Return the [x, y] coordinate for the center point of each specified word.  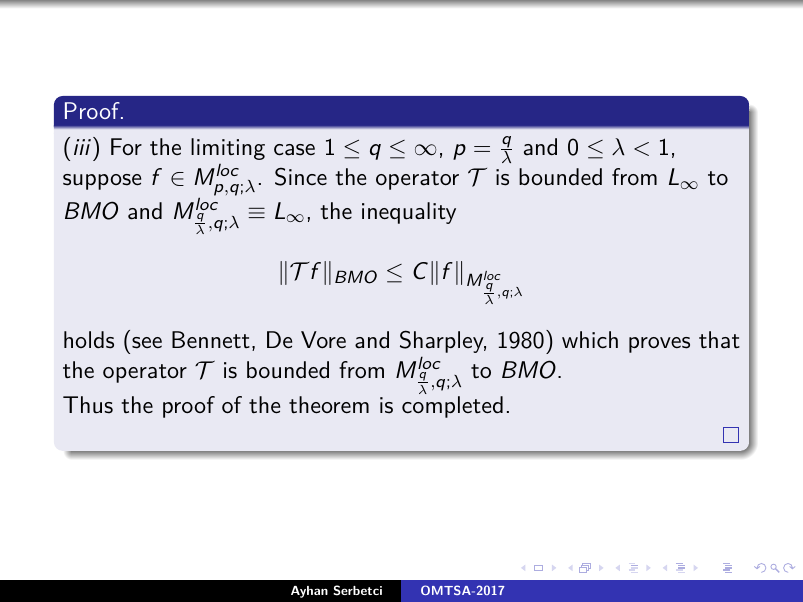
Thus [88, 405]
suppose [102, 182]
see [147, 343]
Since [301, 176]
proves [659, 345]
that [719, 340]
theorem [329, 405]
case [294, 150]
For [126, 146]
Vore [323, 339]
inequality [409, 213]
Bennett [211, 340]
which [590, 340]
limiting [228, 149]
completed [452, 407]
